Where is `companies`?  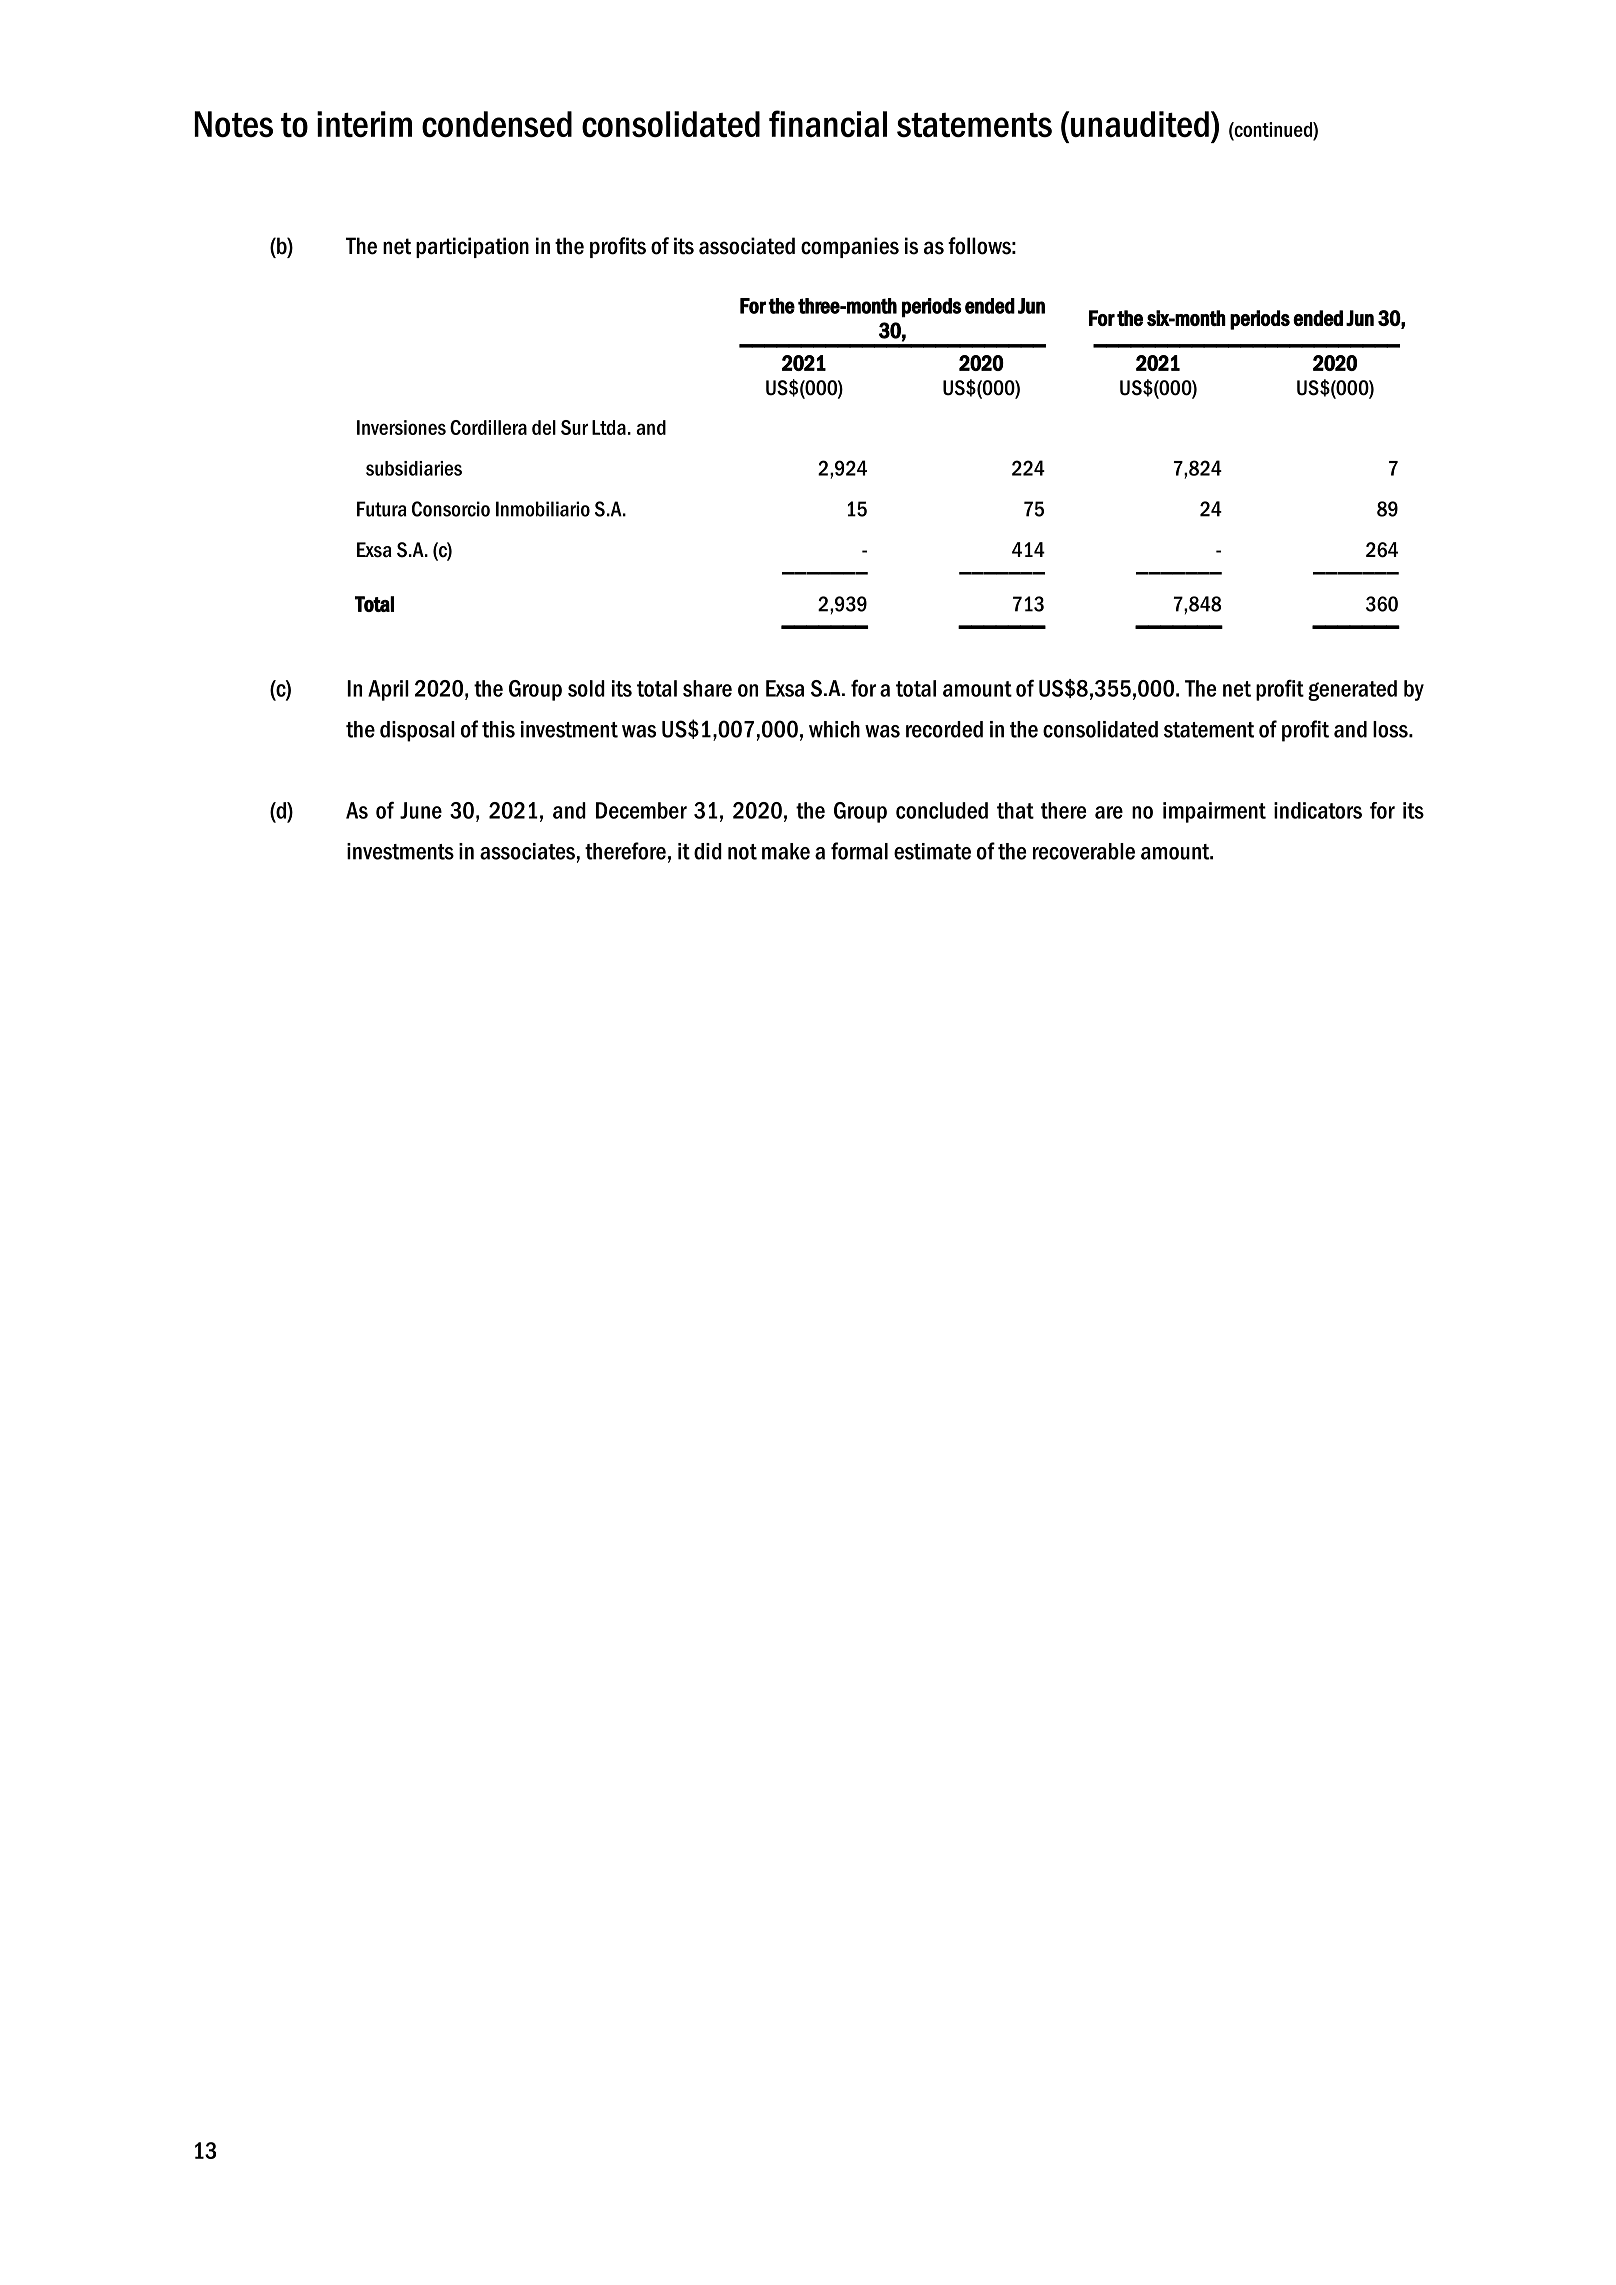 companies is located at coordinates (850, 247).
